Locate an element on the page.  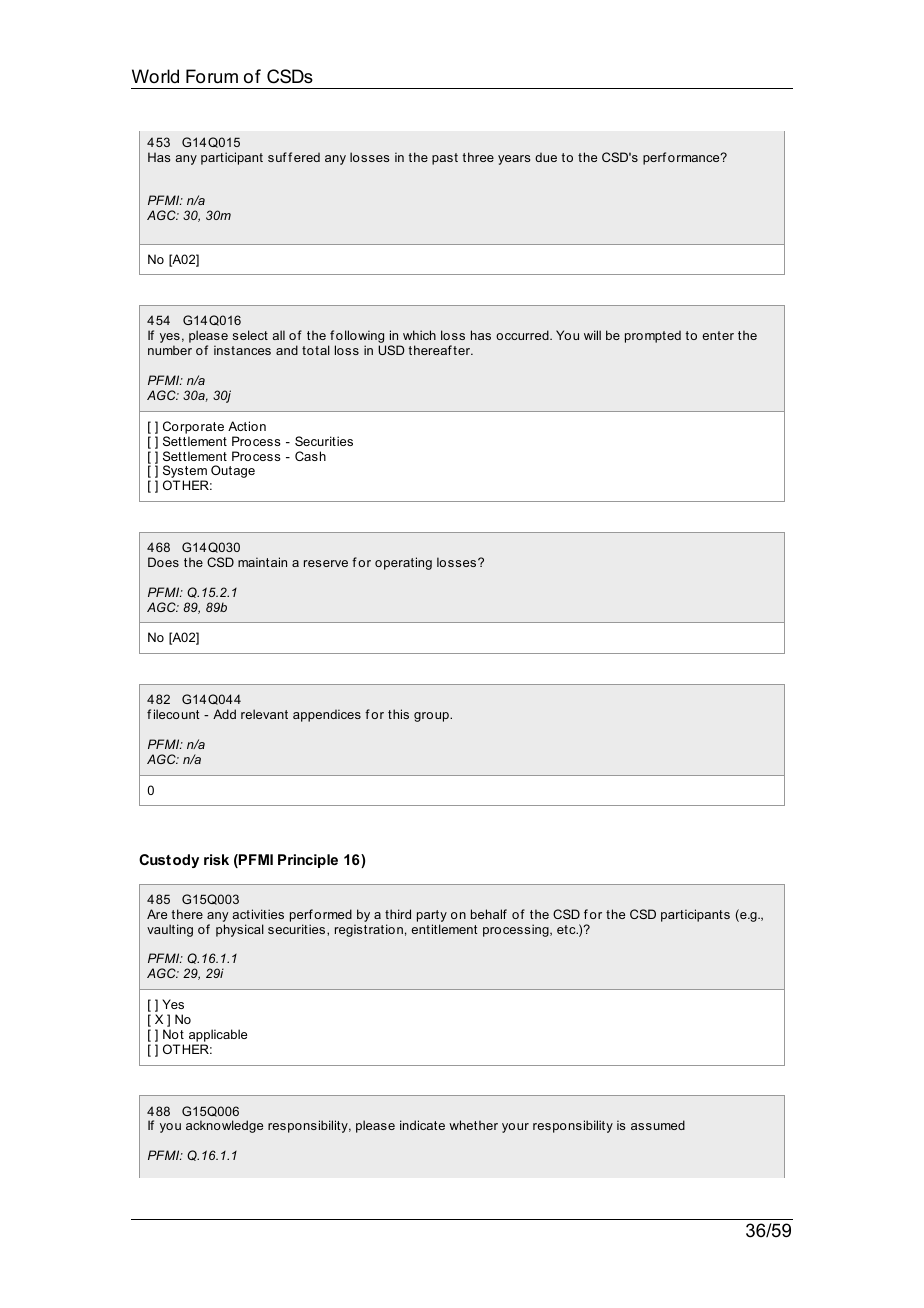
due is located at coordinates (546, 157).
